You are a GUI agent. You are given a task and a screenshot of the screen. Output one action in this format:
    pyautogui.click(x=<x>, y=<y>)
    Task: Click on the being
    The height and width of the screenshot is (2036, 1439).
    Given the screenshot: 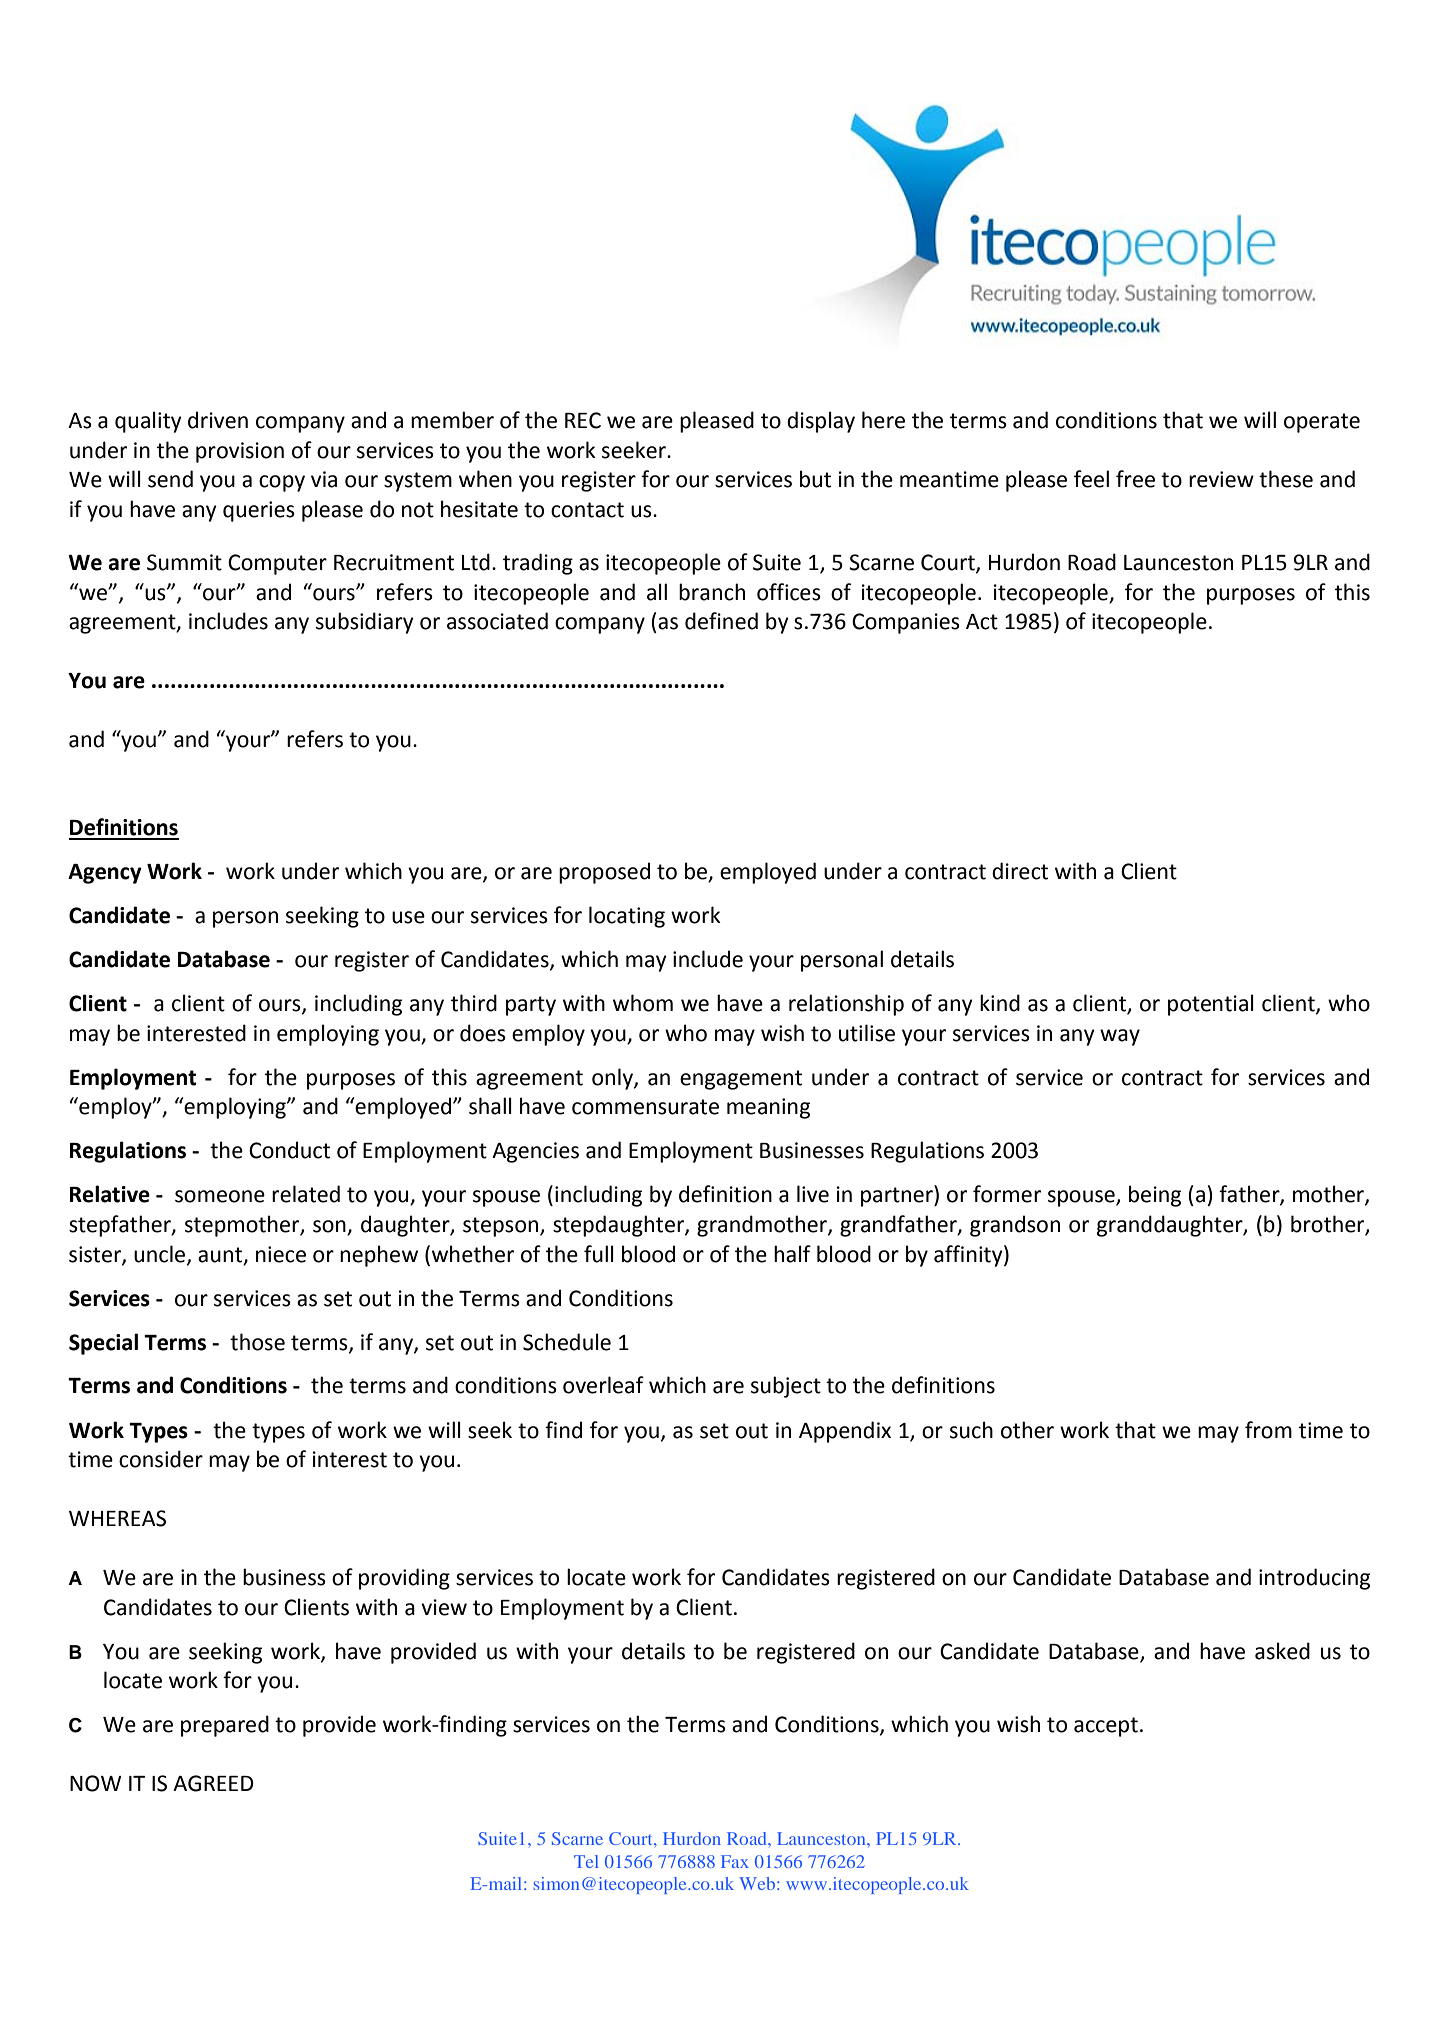 What is the action you would take?
    pyautogui.click(x=1155, y=1196)
